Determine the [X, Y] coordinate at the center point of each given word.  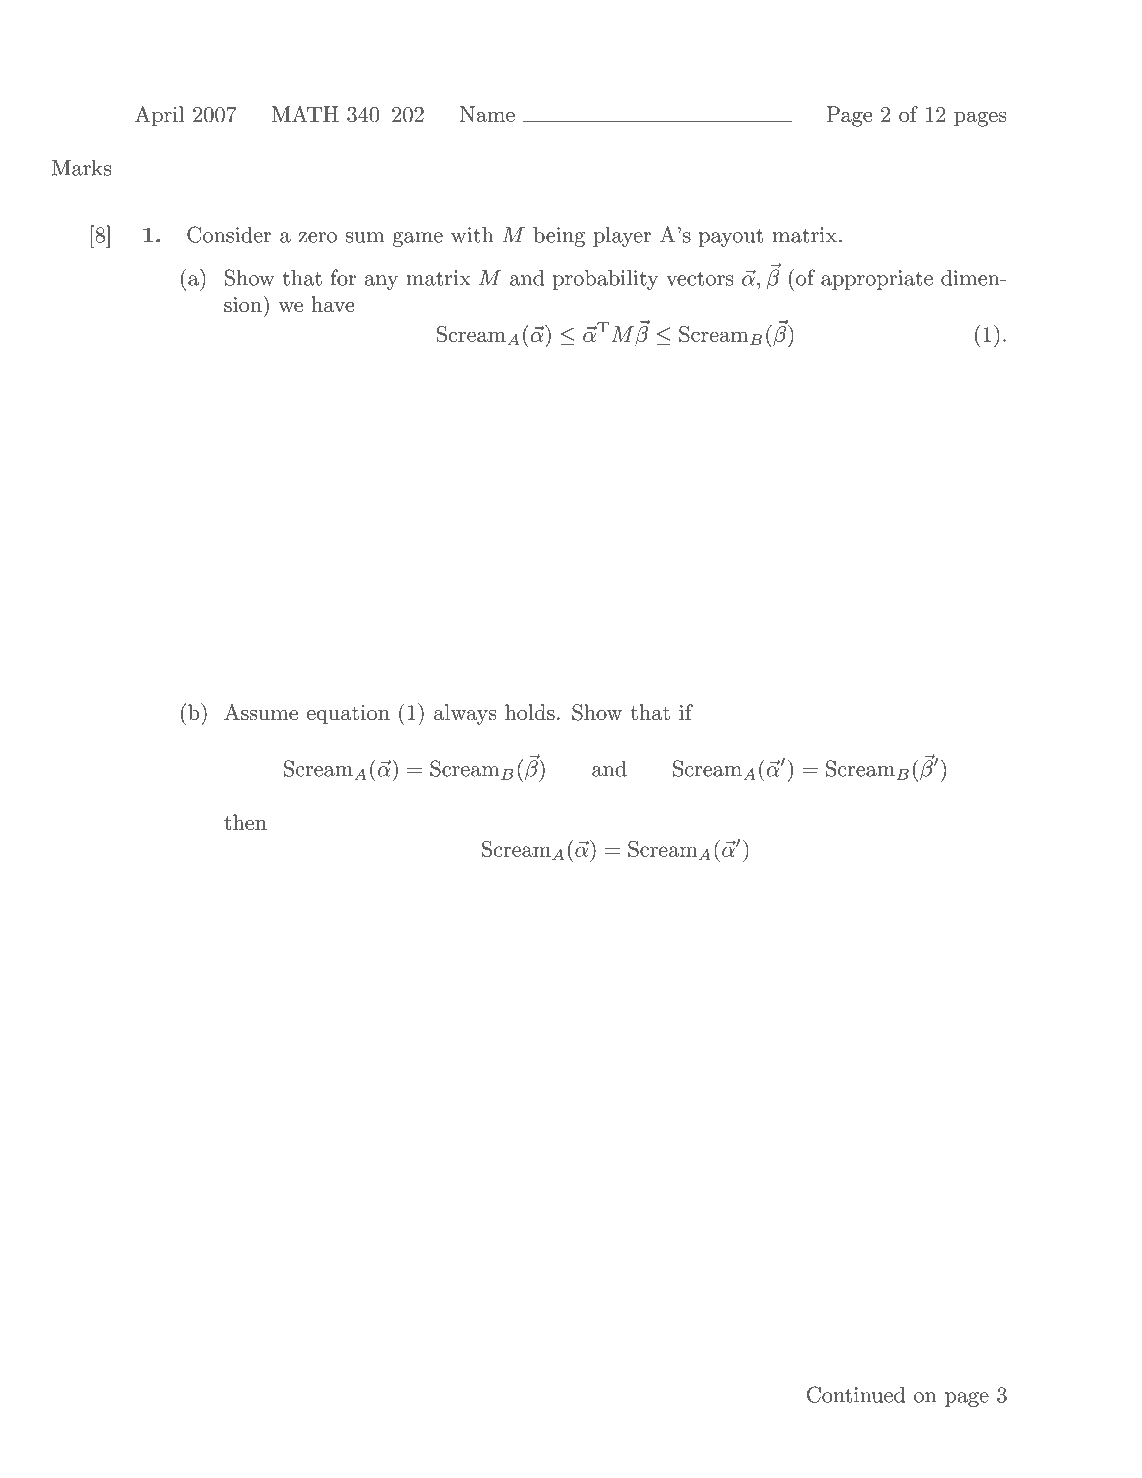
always [465, 714]
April [159, 116]
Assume [261, 712]
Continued [856, 1394]
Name [487, 114]
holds [530, 712]
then [245, 822]
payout [731, 237]
